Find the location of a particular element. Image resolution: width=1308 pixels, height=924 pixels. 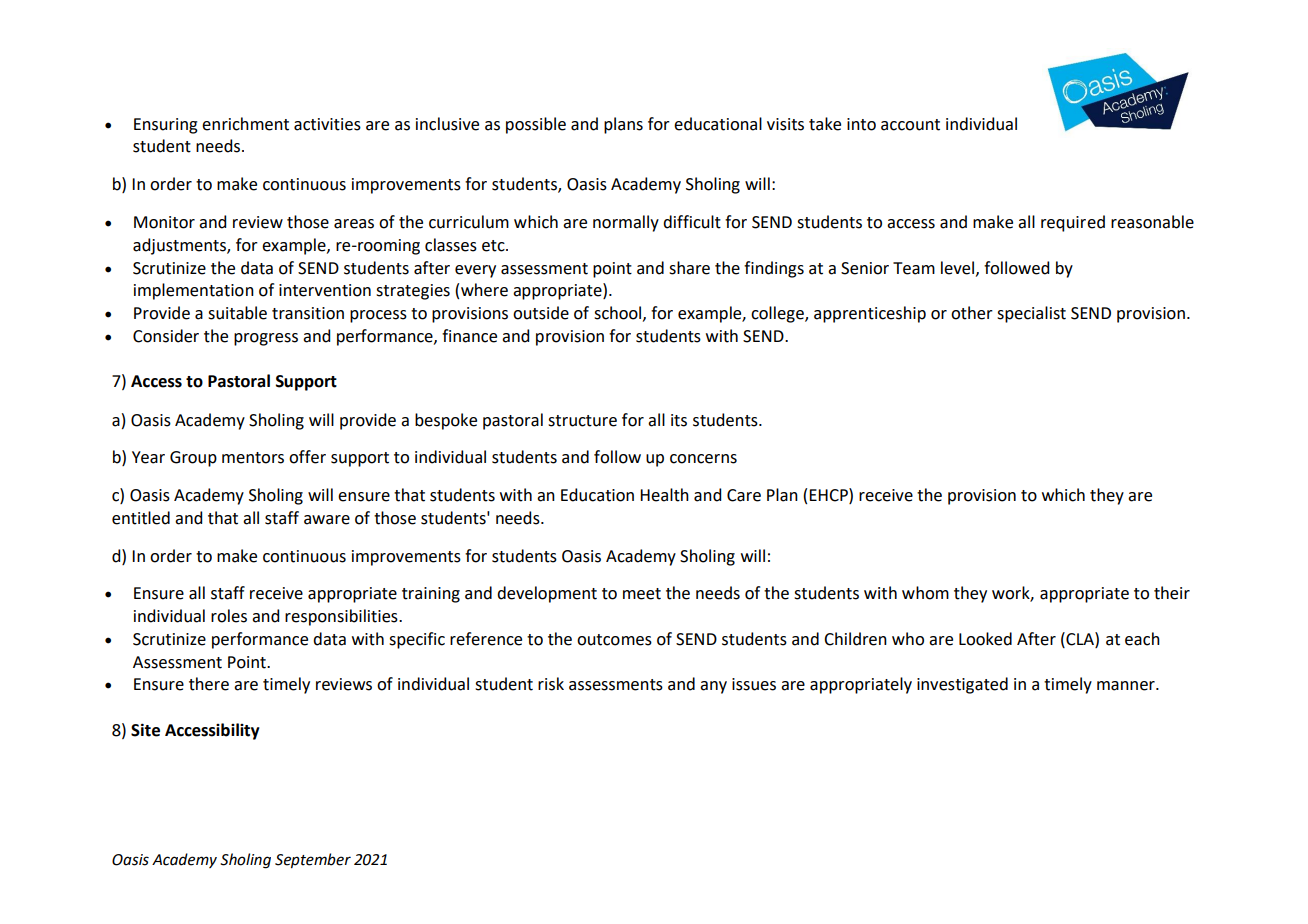

specialist is located at coordinates (1031, 314).
